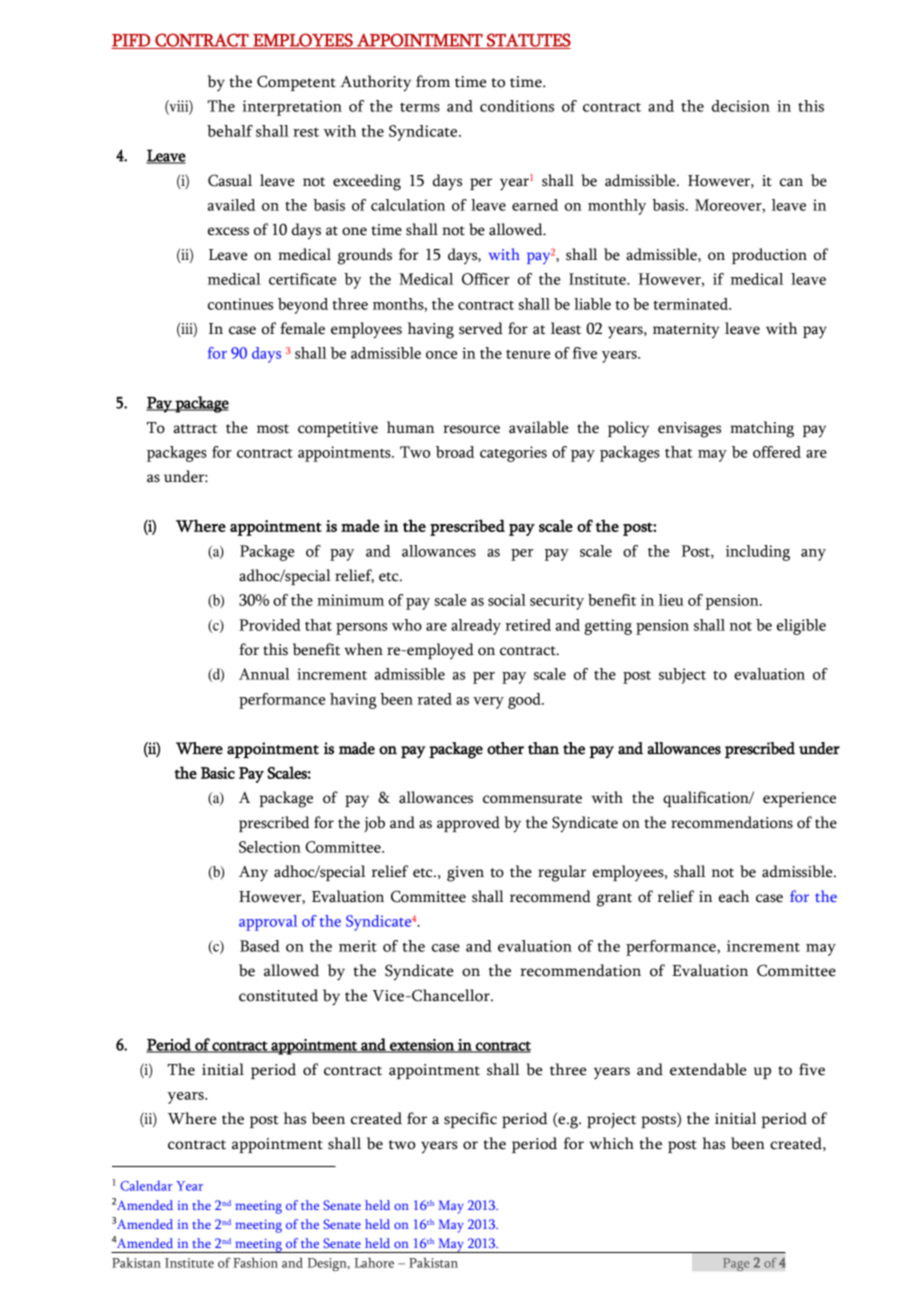  I want to click on already, so click(476, 627).
